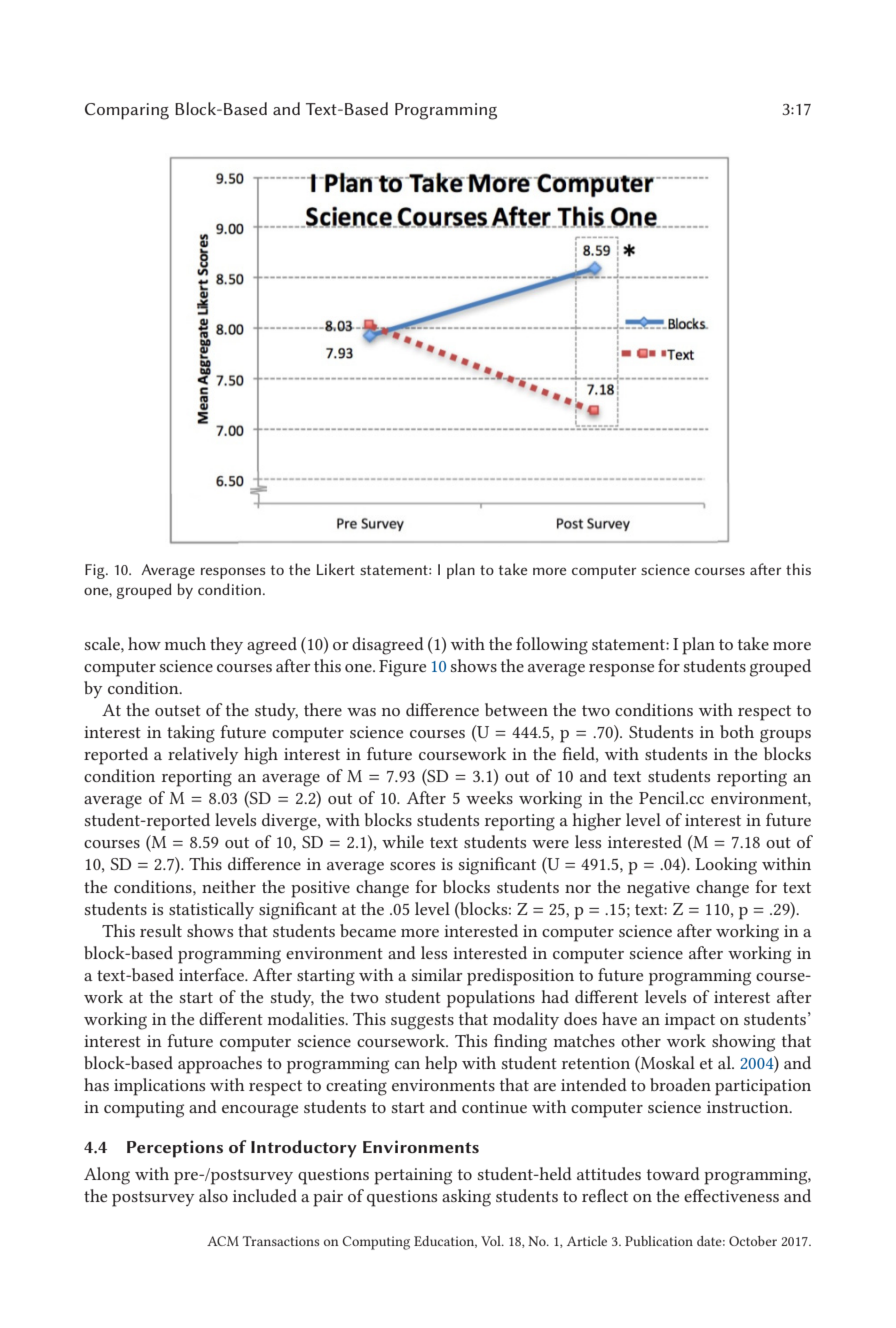 This image has height=1328, width=896. What do you see at coordinates (161, 930) in the image?
I see `result` at bounding box center [161, 930].
